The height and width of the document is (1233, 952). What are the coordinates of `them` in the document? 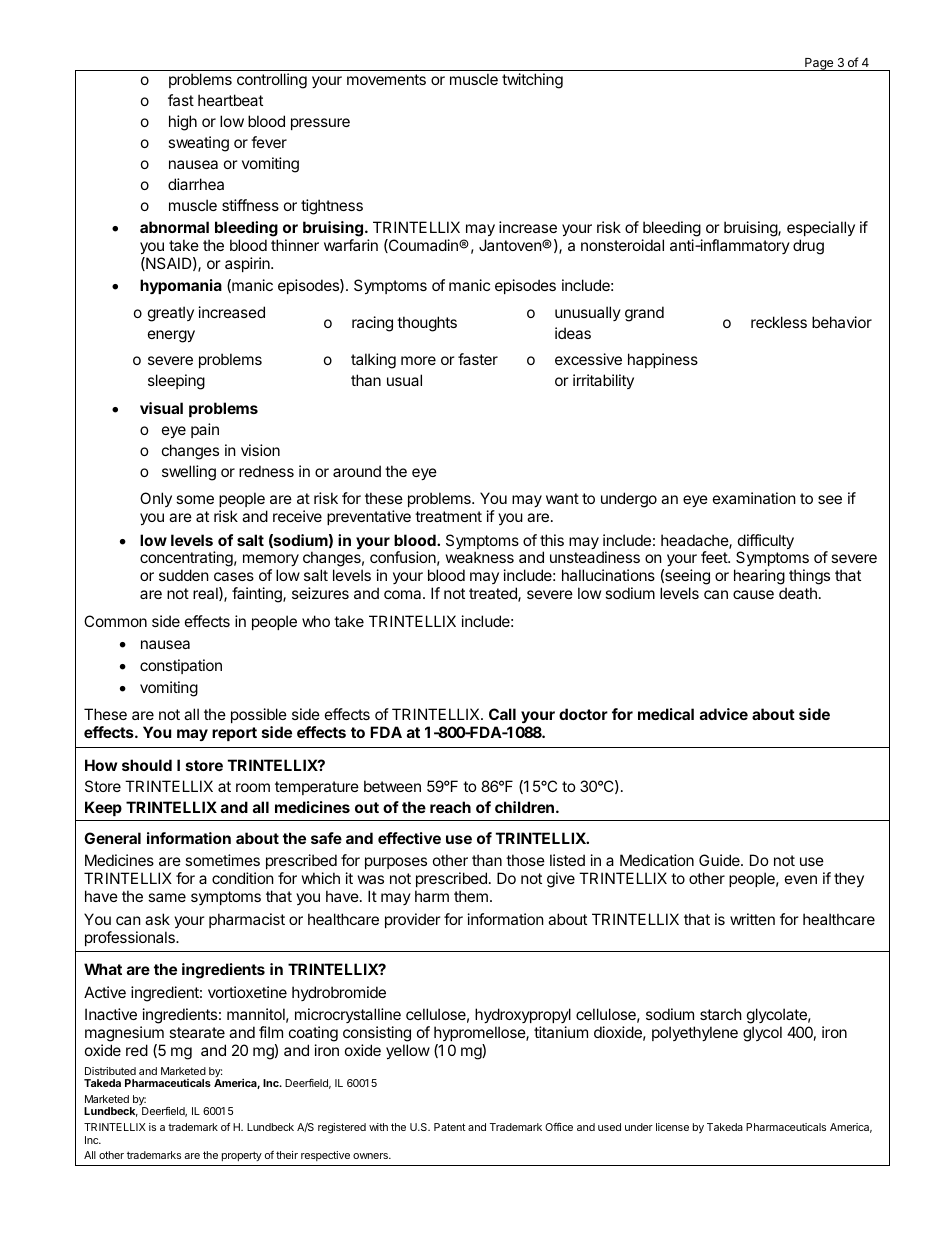 It's located at (471, 896).
